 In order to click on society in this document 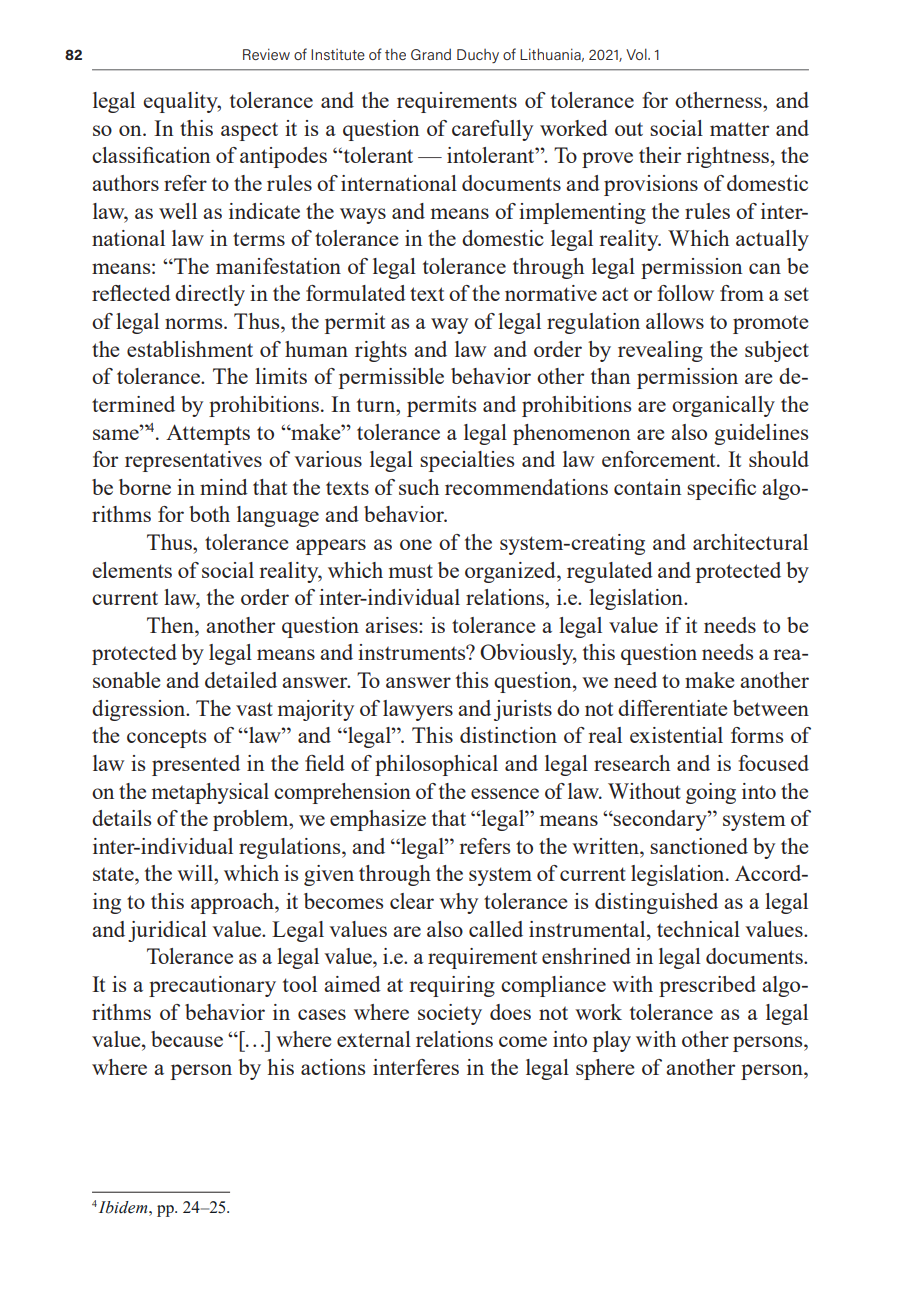, I will do `click(450, 1014)`.
